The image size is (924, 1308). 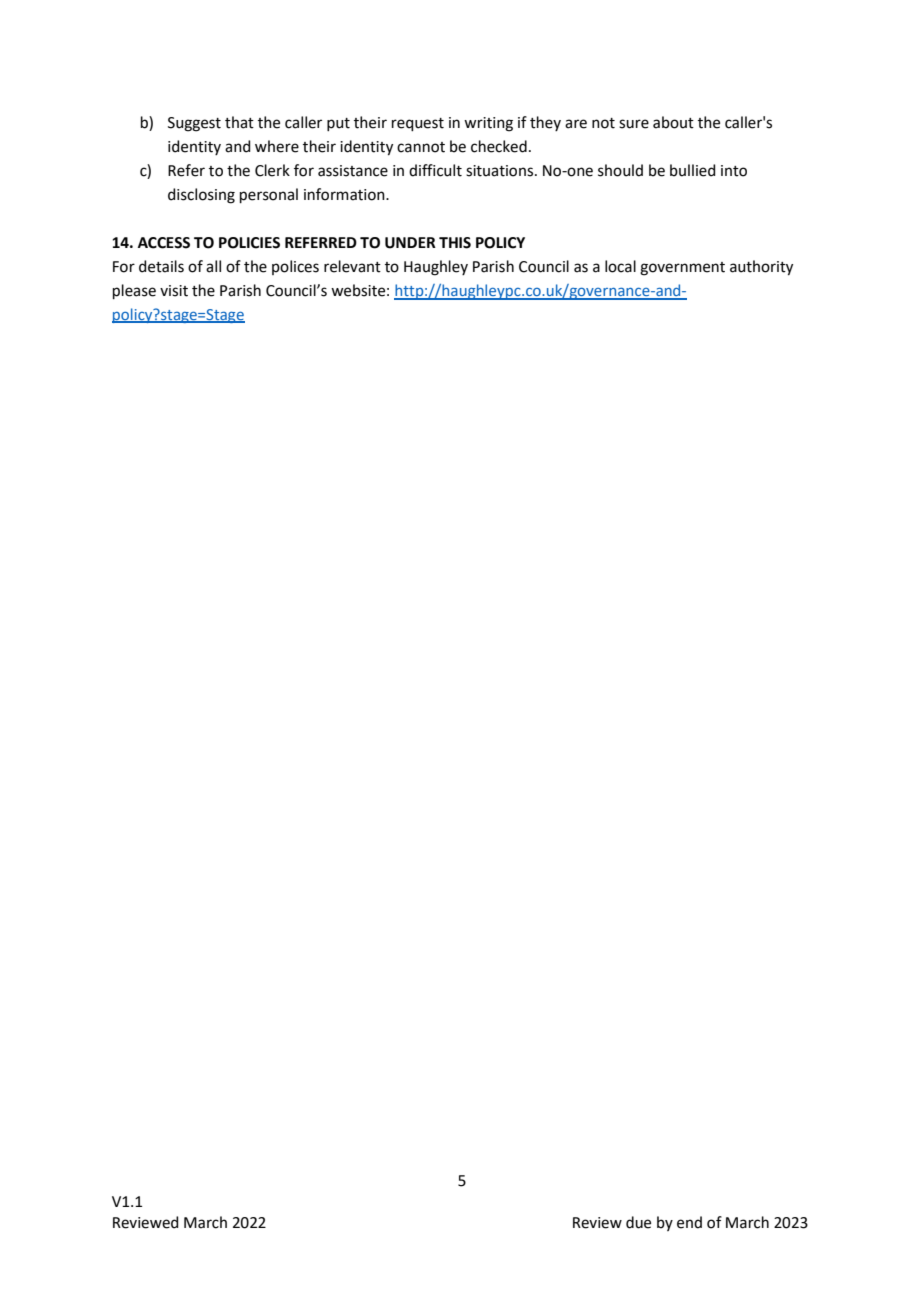 What do you see at coordinates (620, 266) in the screenshot?
I see `local` at bounding box center [620, 266].
